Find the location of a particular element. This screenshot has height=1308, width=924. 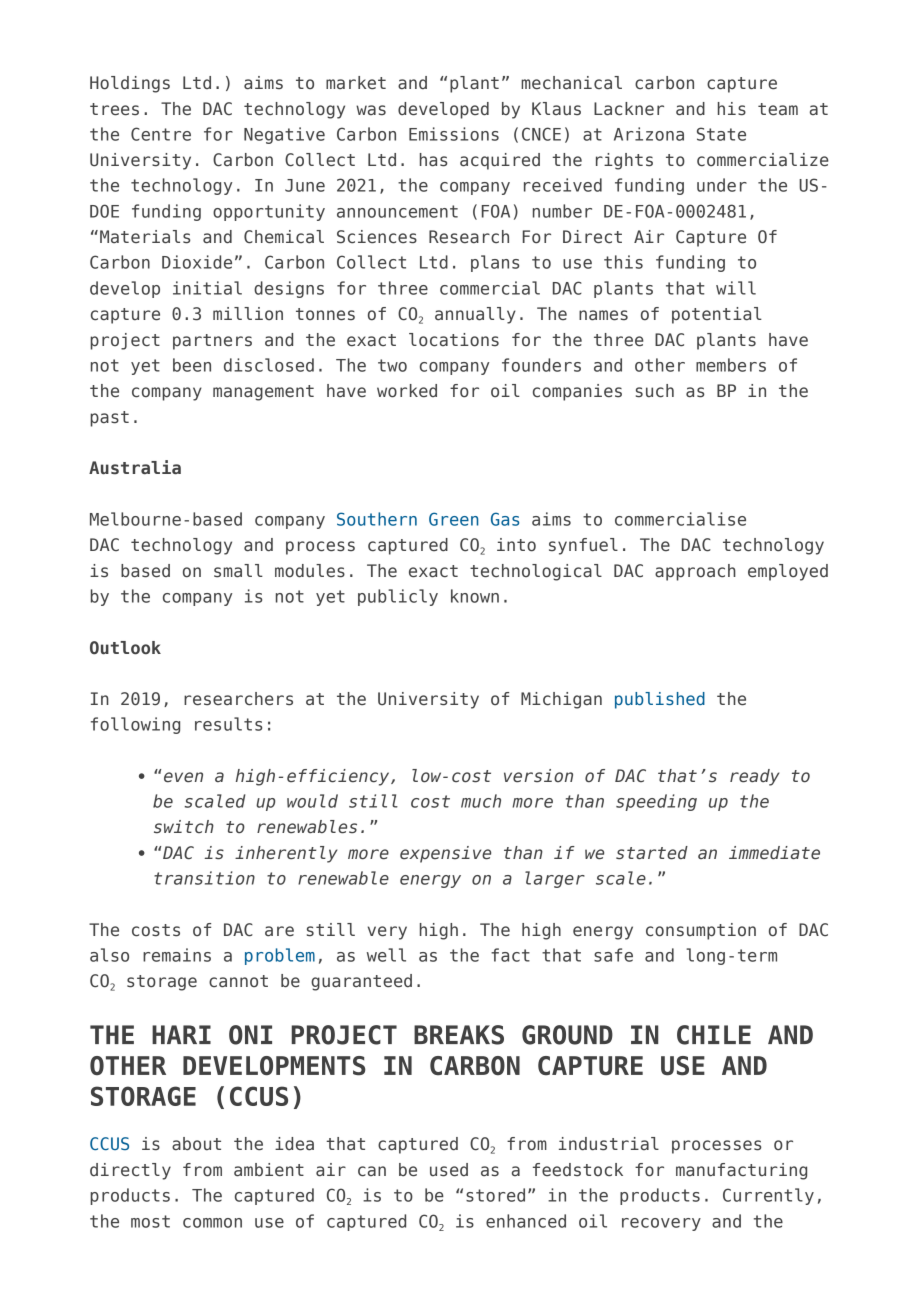

expensive is located at coordinates (445, 854).
